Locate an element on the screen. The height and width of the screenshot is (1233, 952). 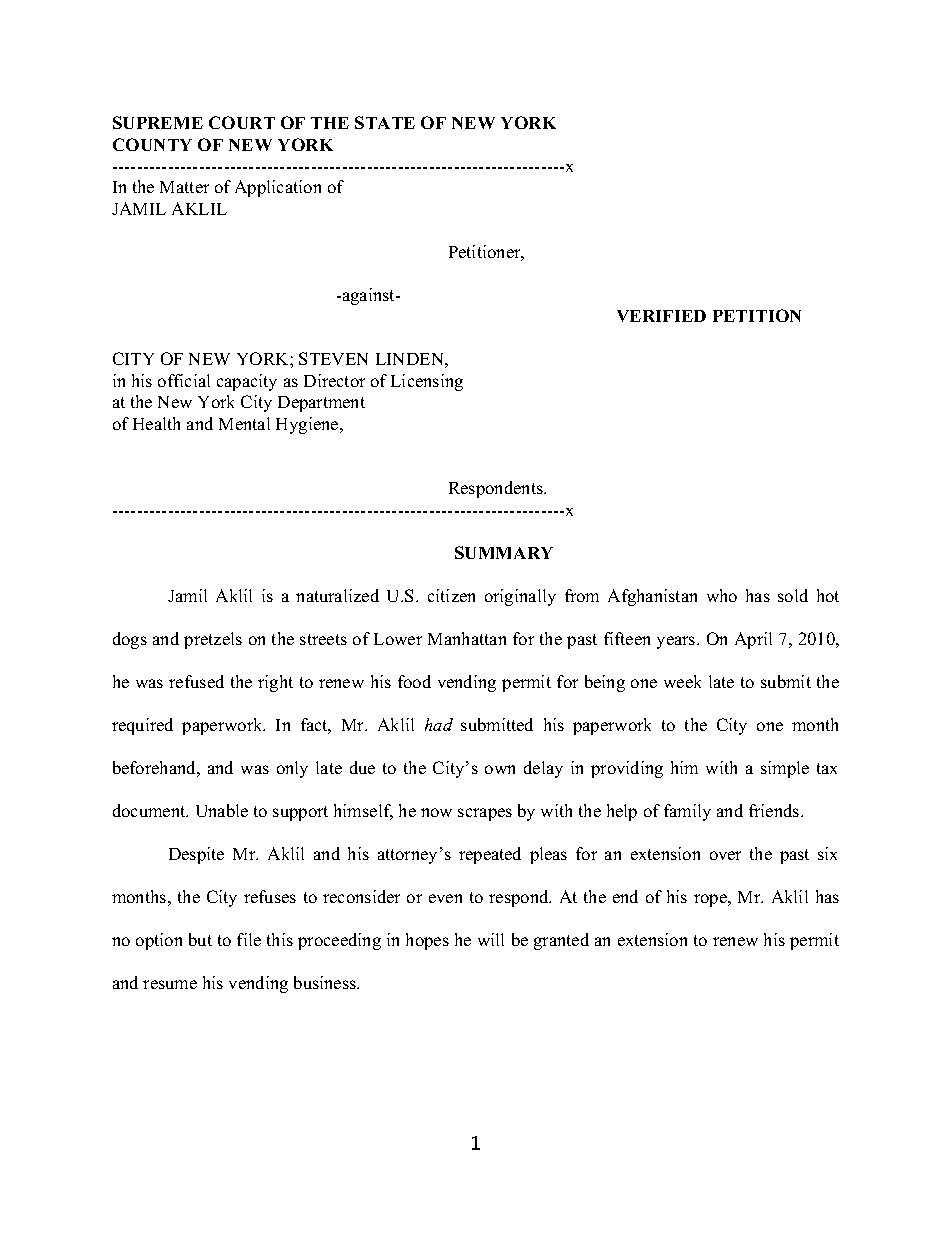
naturalized is located at coordinates (337, 595).
